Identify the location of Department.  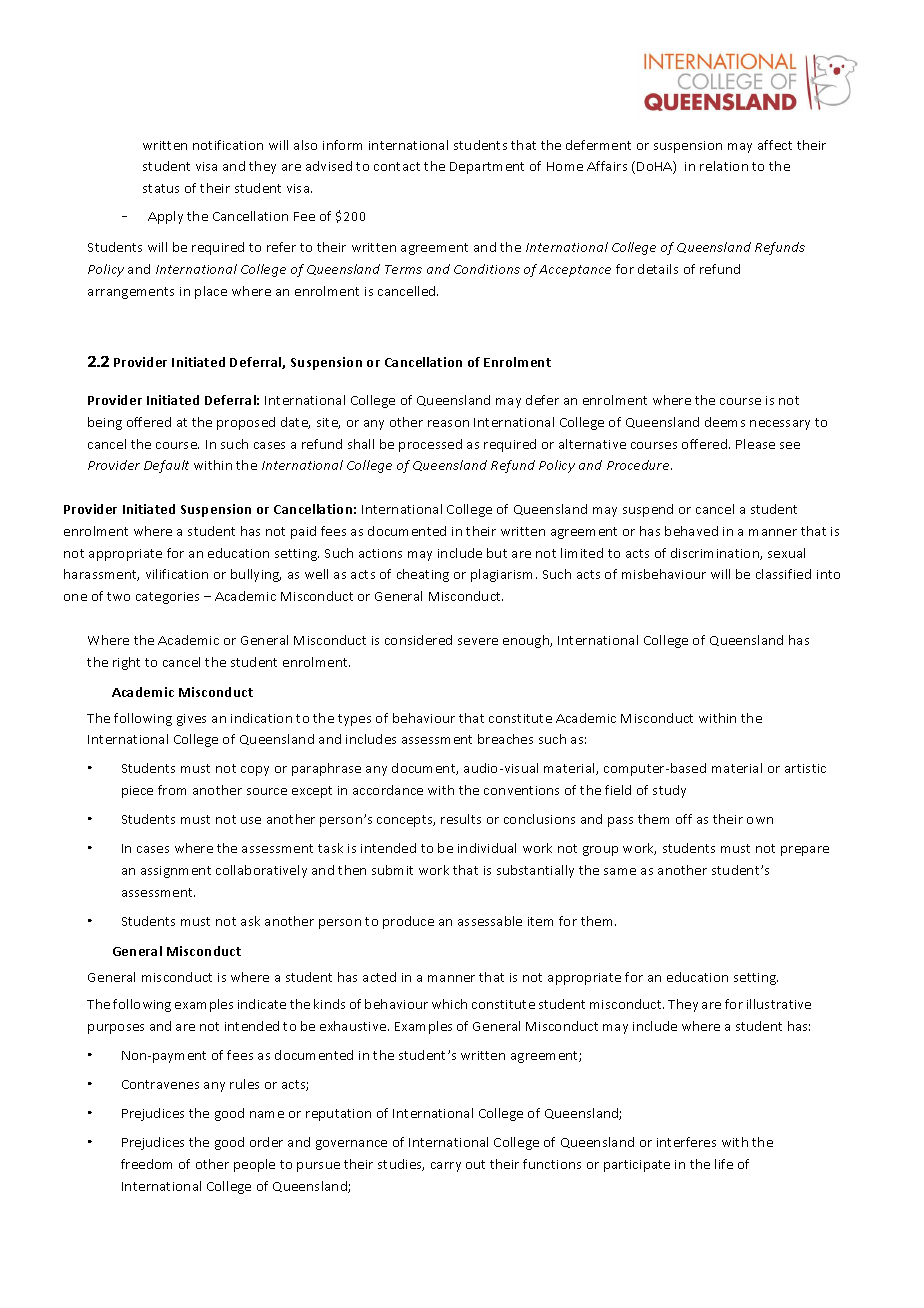
(487, 168).
